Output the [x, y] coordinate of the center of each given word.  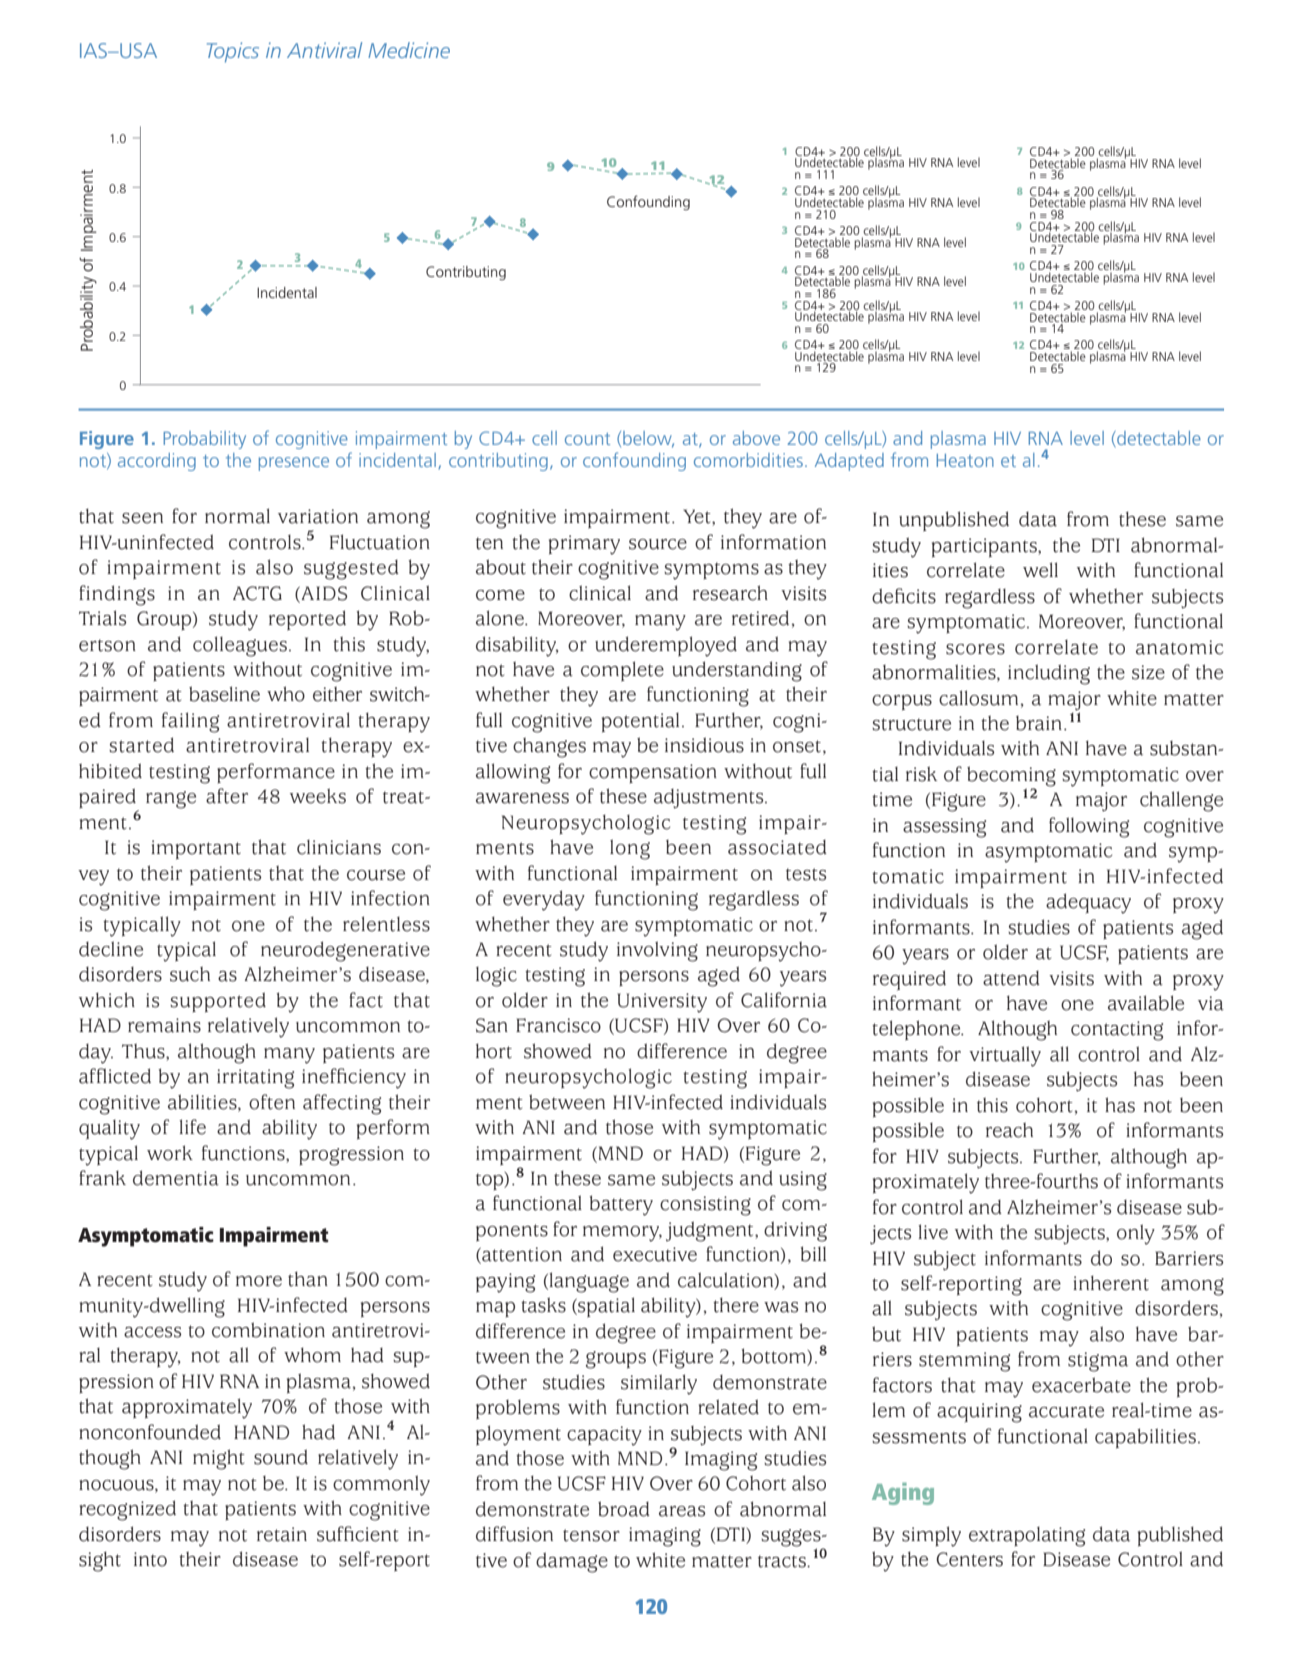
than [308, 1279]
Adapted [849, 462]
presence [294, 464]
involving [657, 951]
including [1049, 674]
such [190, 974]
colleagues [240, 646]
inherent [1111, 1283]
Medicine [409, 50]
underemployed [666, 646]
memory [622, 1234]
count [587, 439]
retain [282, 1534]
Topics [233, 52]
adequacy [1088, 903]
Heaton [965, 460]
